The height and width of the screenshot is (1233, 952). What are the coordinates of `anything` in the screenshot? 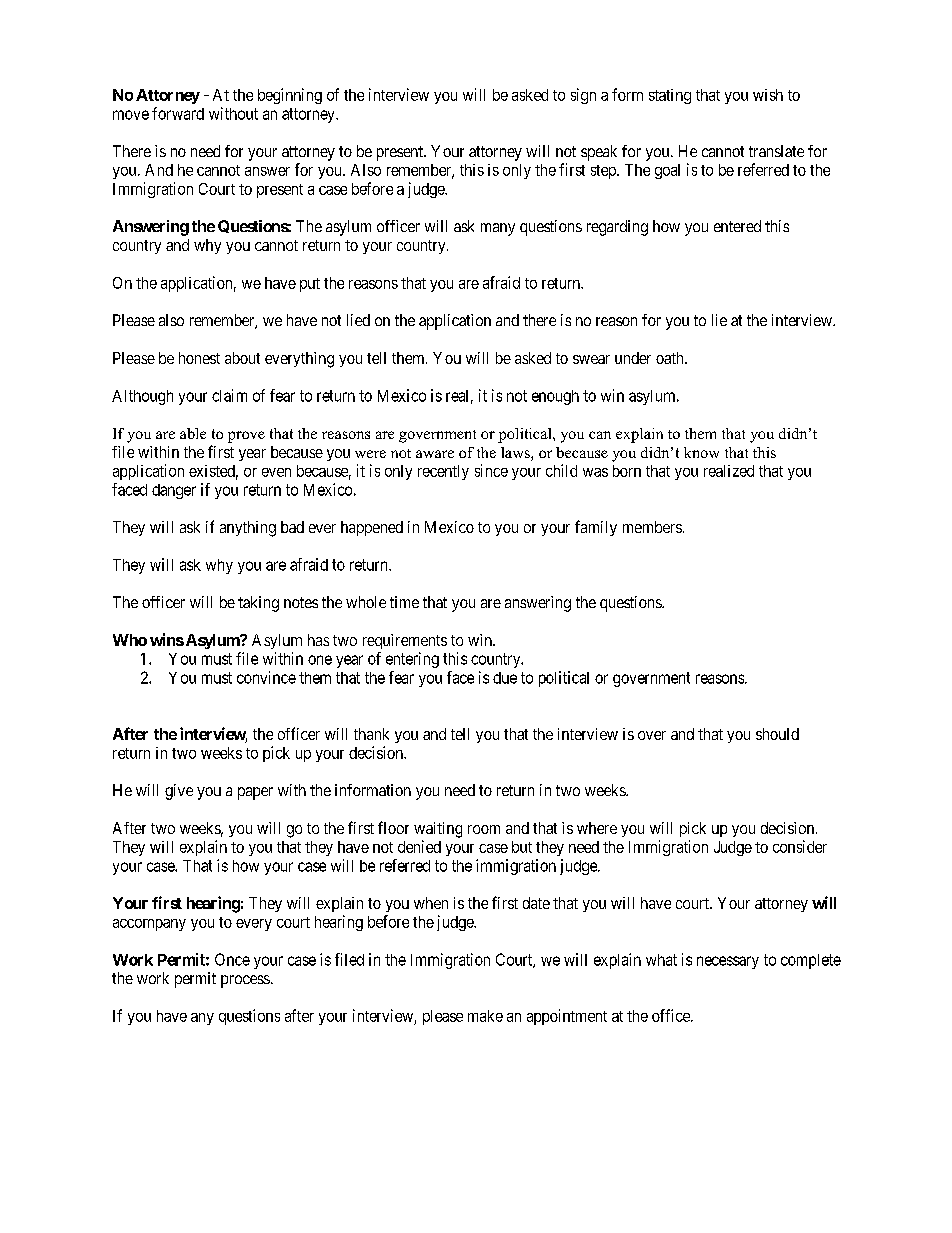 It's located at (248, 529).
